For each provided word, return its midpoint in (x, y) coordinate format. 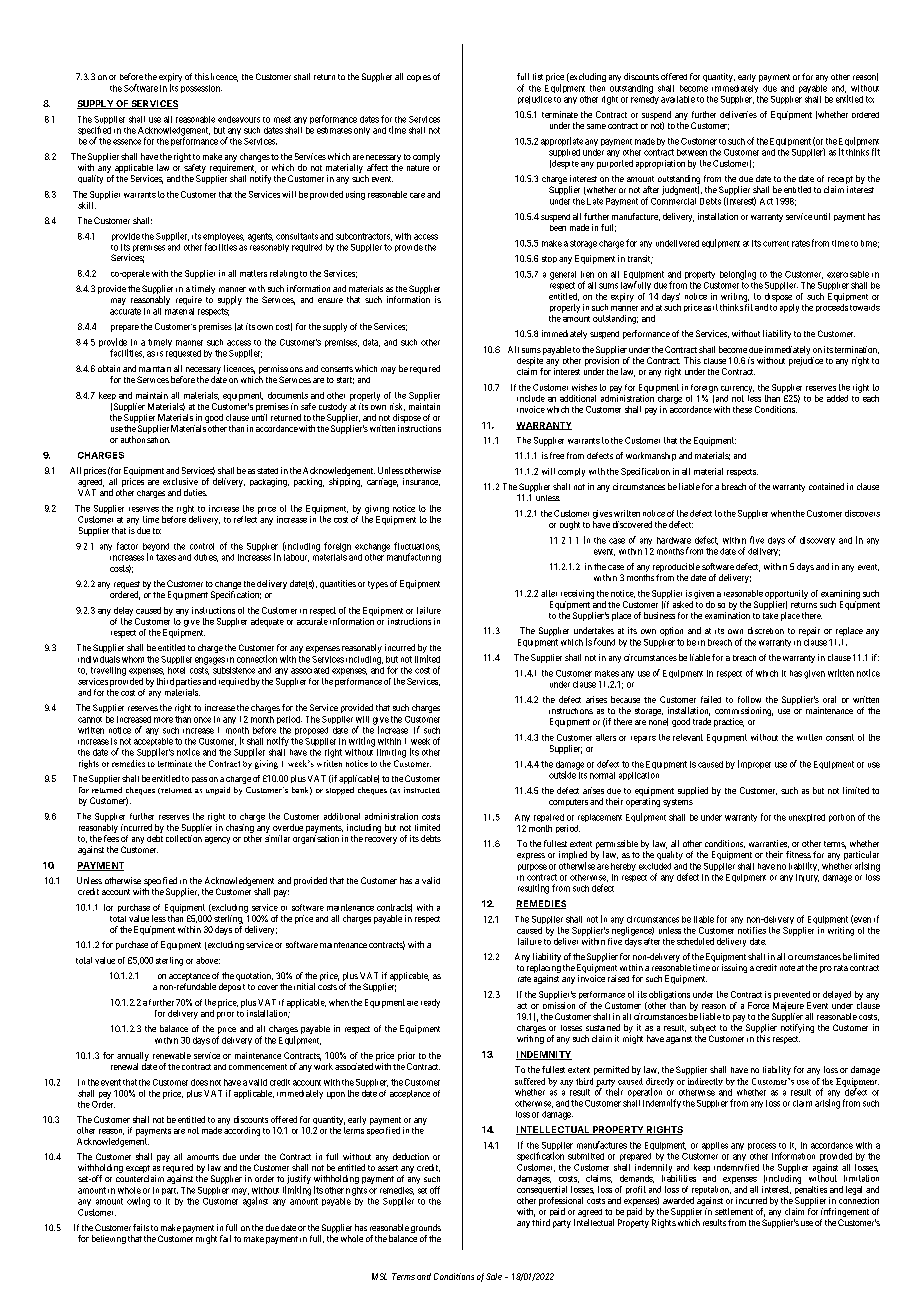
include (531, 398)
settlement (734, 1211)
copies (419, 78)
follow (749, 699)
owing (138, 1202)
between (692, 152)
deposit (232, 987)
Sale (494, 1276)
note (787, 968)
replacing (544, 970)
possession (201, 89)
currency (737, 389)
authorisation (145, 439)
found (604, 642)
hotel (176, 670)
